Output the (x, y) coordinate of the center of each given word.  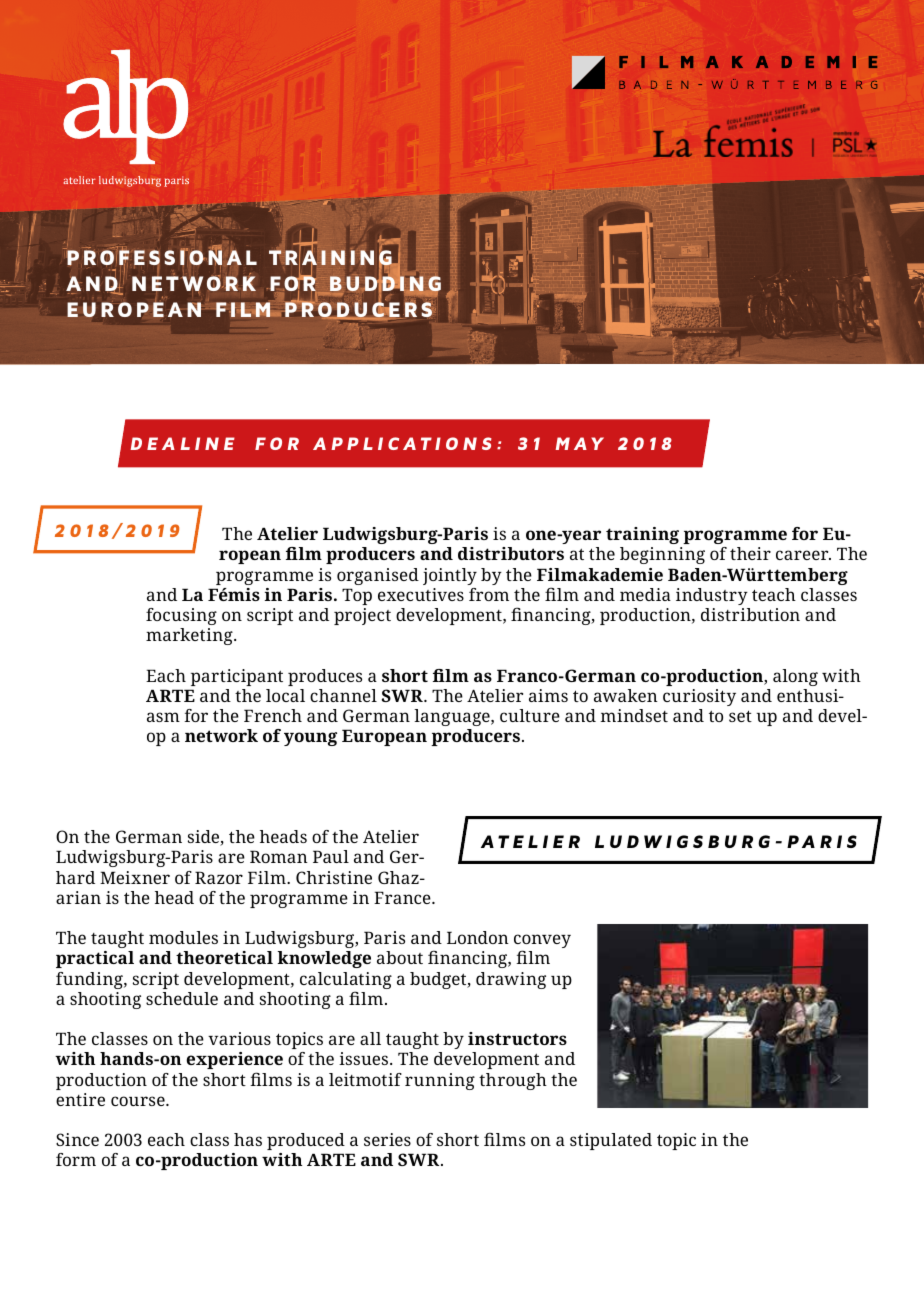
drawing (511, 980)
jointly (450, 576)
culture (530, 715)
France (403, 897)
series (387, 1139)
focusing (181, 616)
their (750, 553)
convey (542, 942)
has (248, 1139)
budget (439, 980)
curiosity (699, 697)
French (273, 715)
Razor (219, 877)
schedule (182, 998)
